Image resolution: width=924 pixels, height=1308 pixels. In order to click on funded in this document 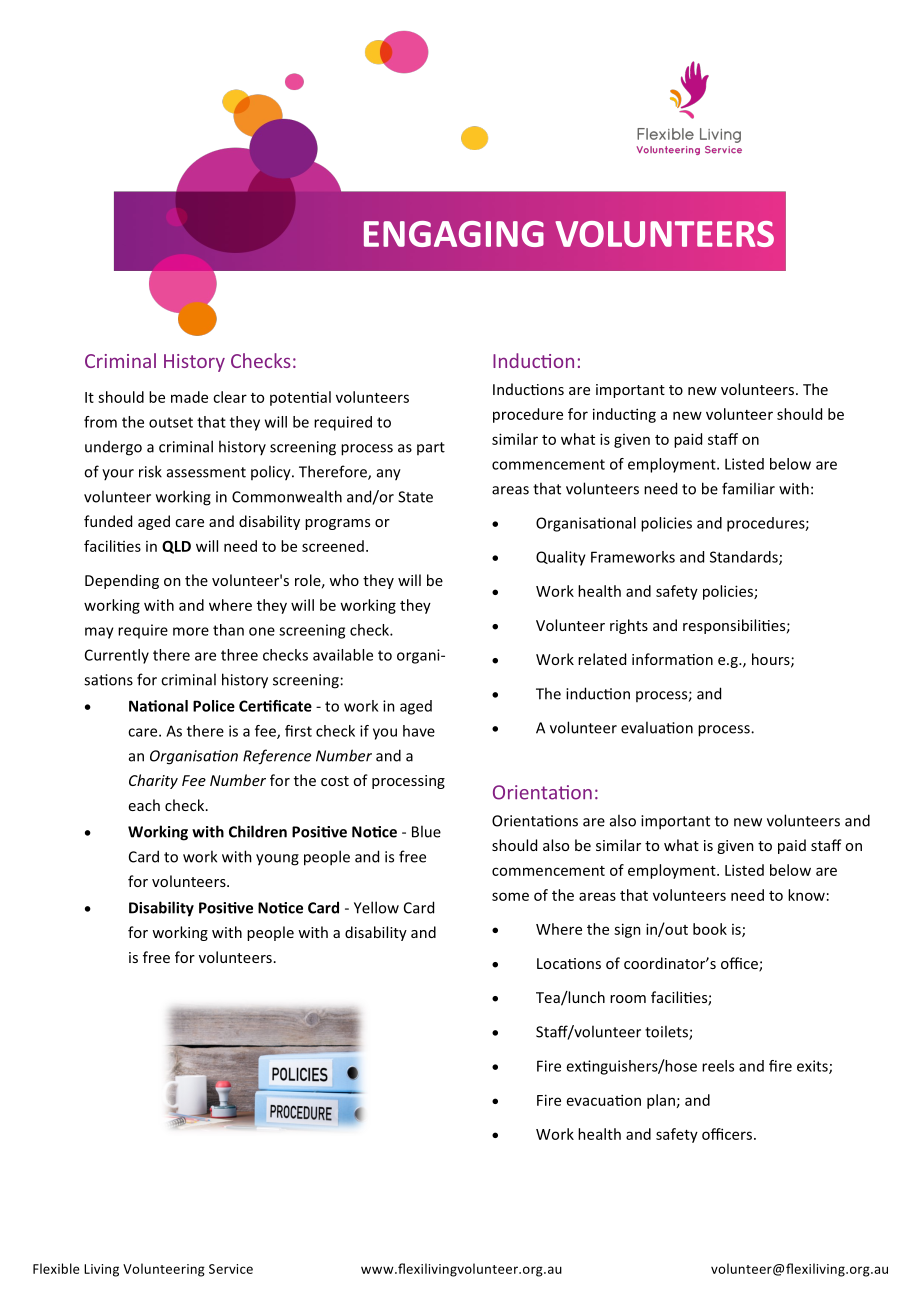, I will do `click(108, 521)`.
